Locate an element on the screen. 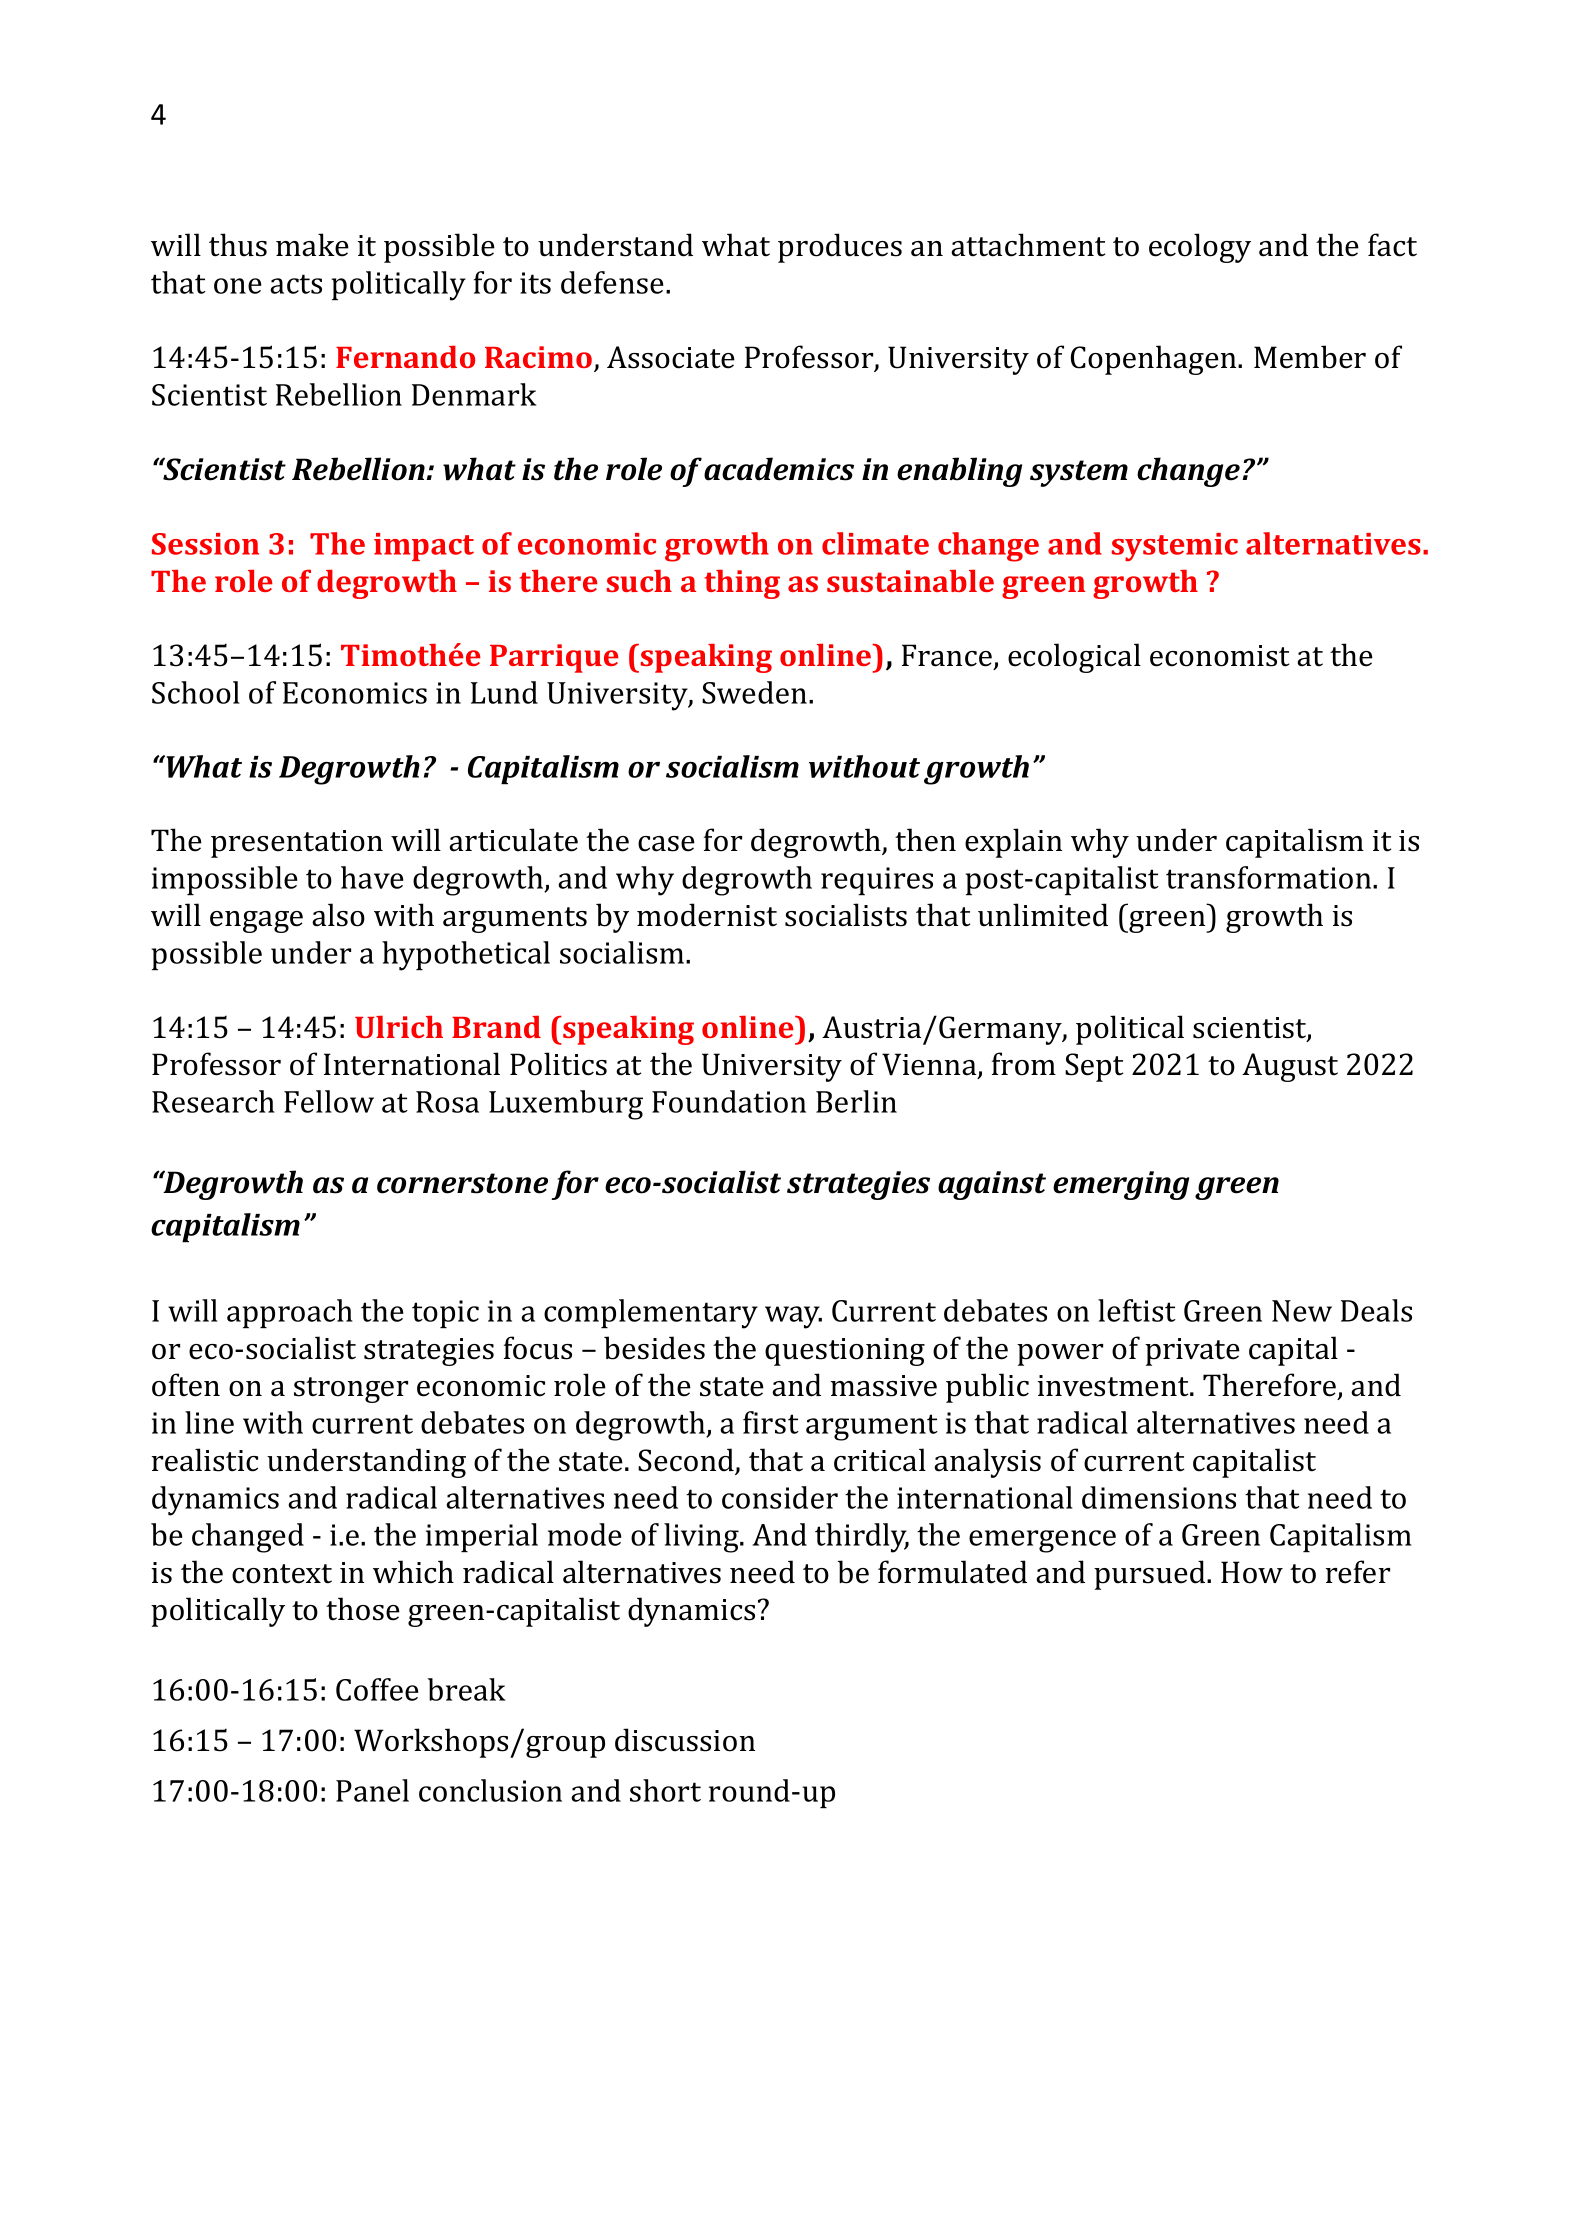 The image size is (1581, 2237). economist is located at coordinates (1220, 656).
